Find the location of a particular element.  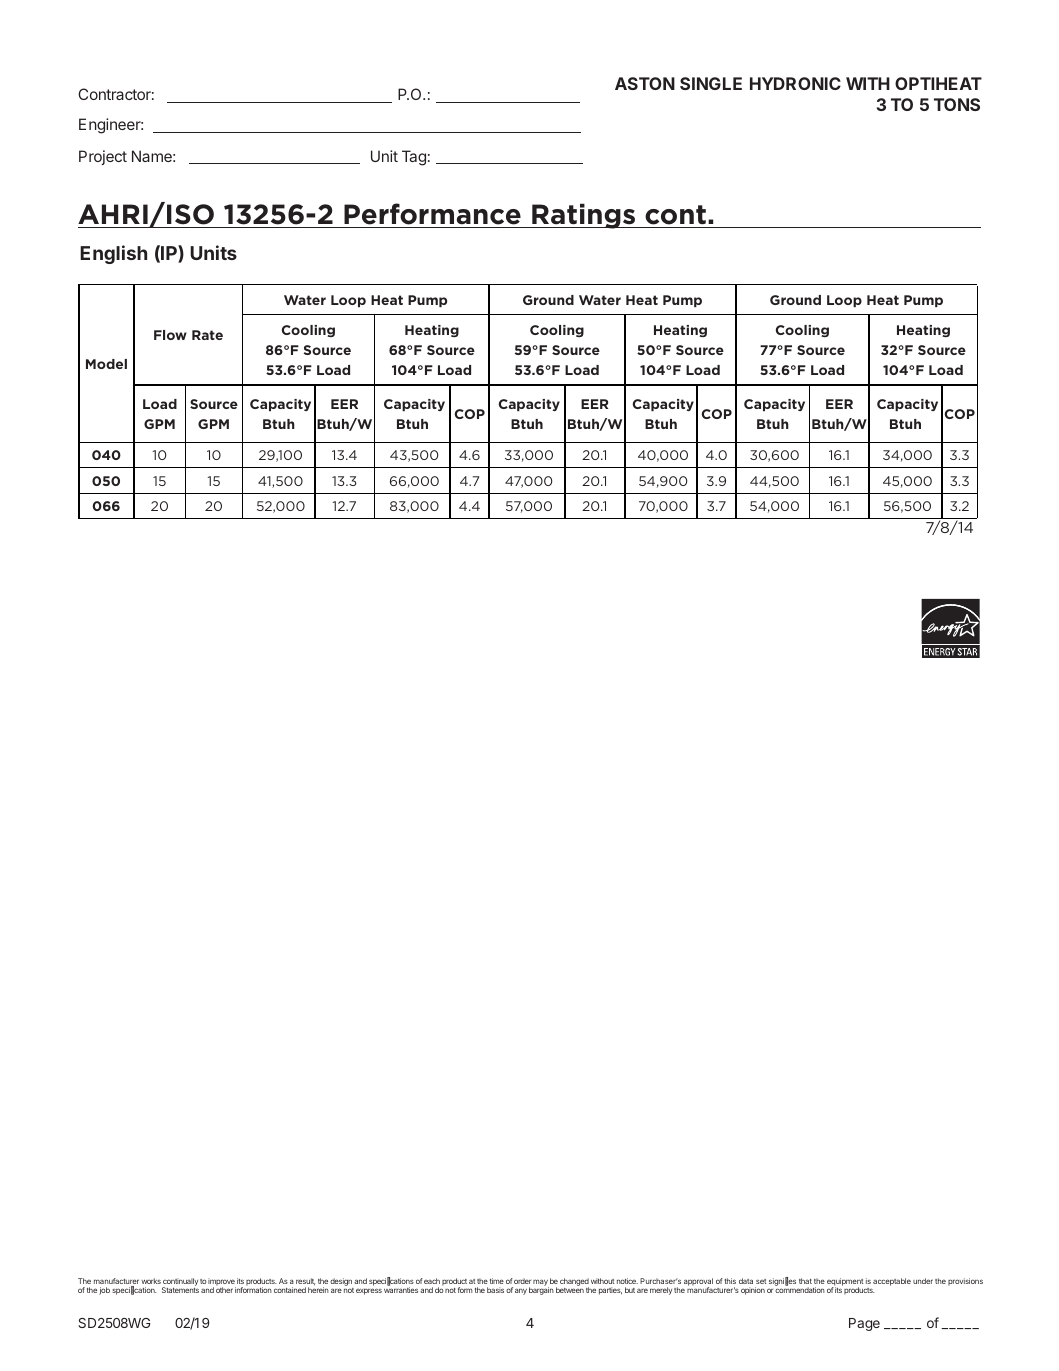

ASTON is located at coordinates (645, 83).
